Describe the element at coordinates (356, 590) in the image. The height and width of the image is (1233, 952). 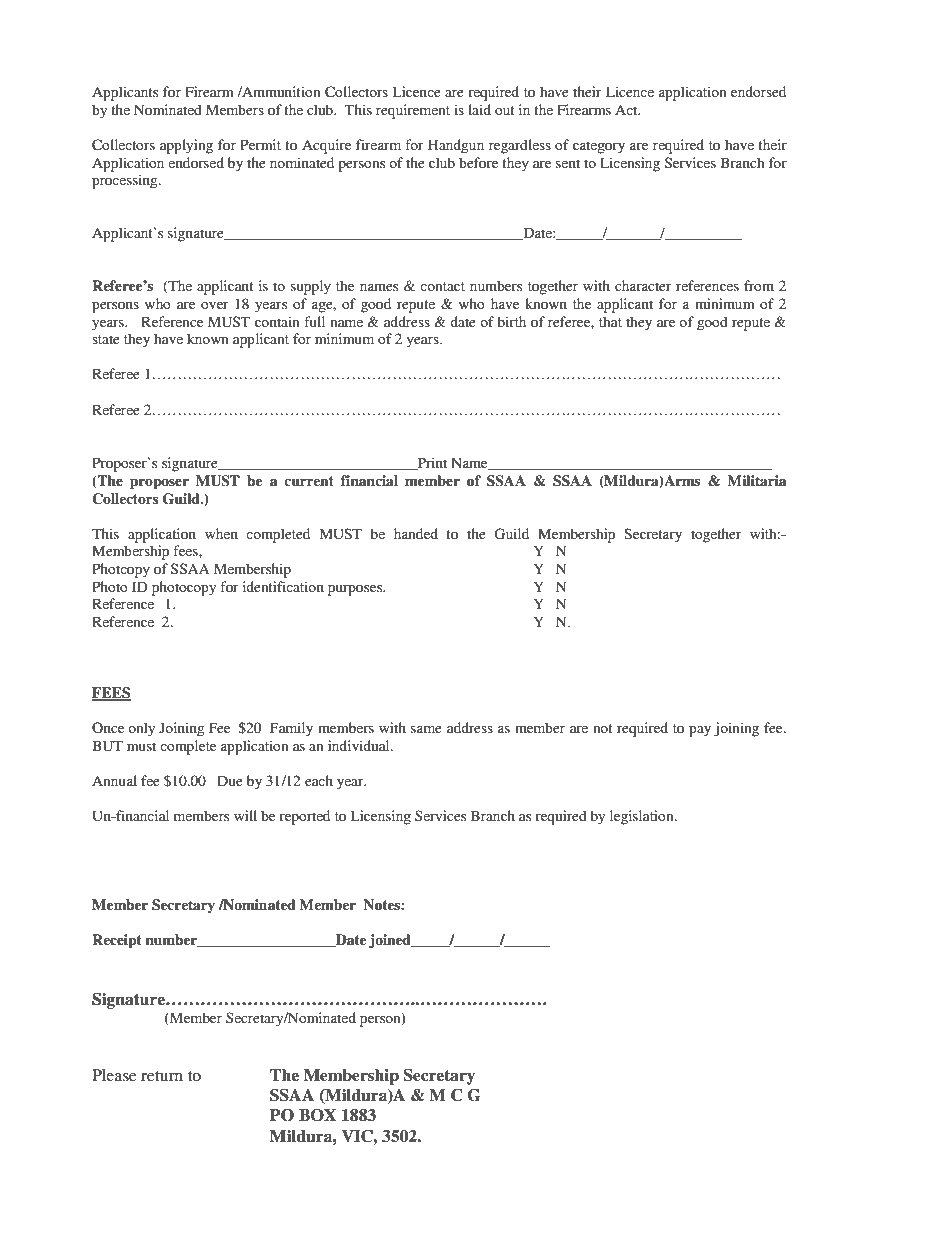
I see `purposes` at that location.
